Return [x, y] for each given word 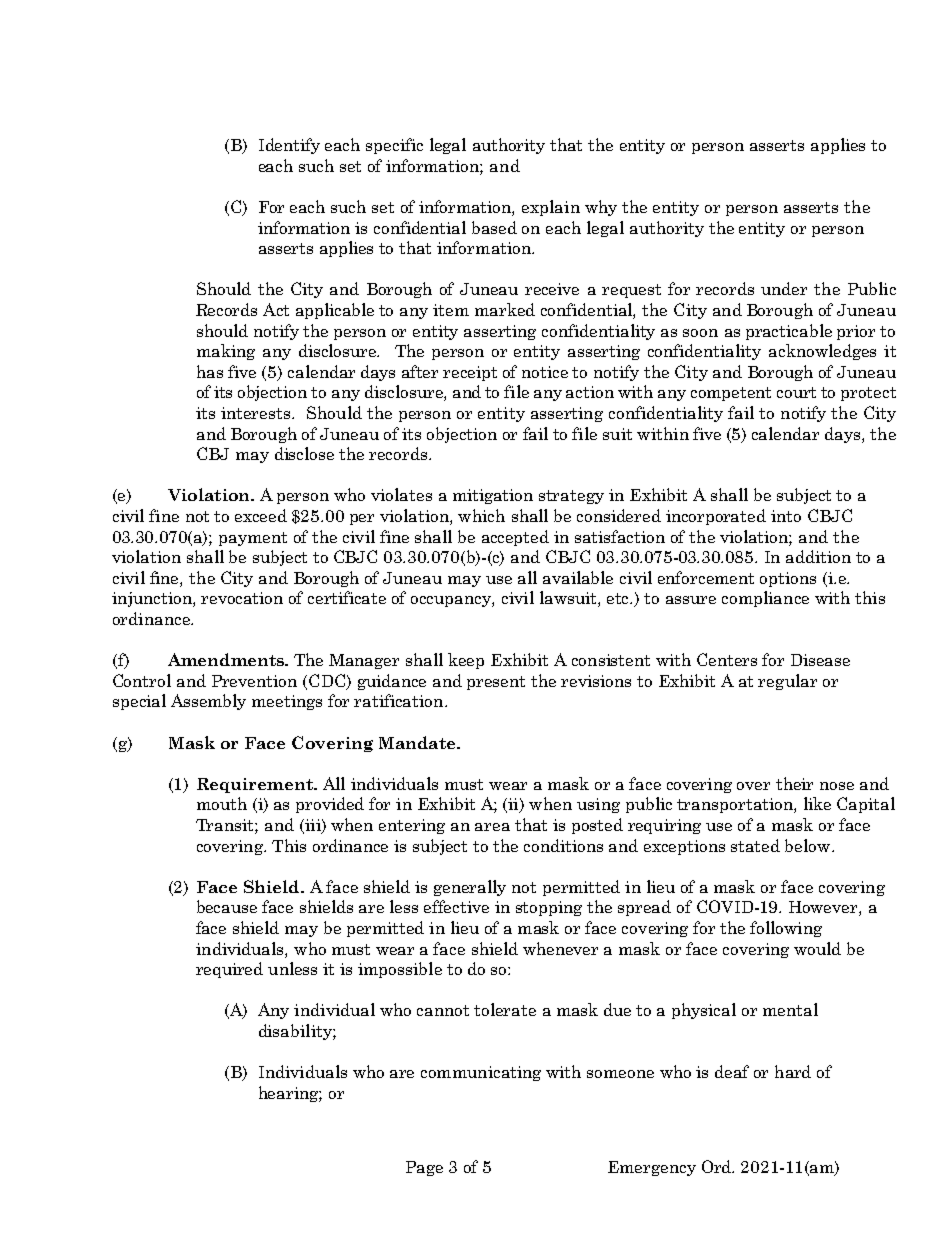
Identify [289, 146]
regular [787, 682]
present [496, 683]
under [784, 288]
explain [551, 208]
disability [296, 1032]
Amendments [227, 659]
